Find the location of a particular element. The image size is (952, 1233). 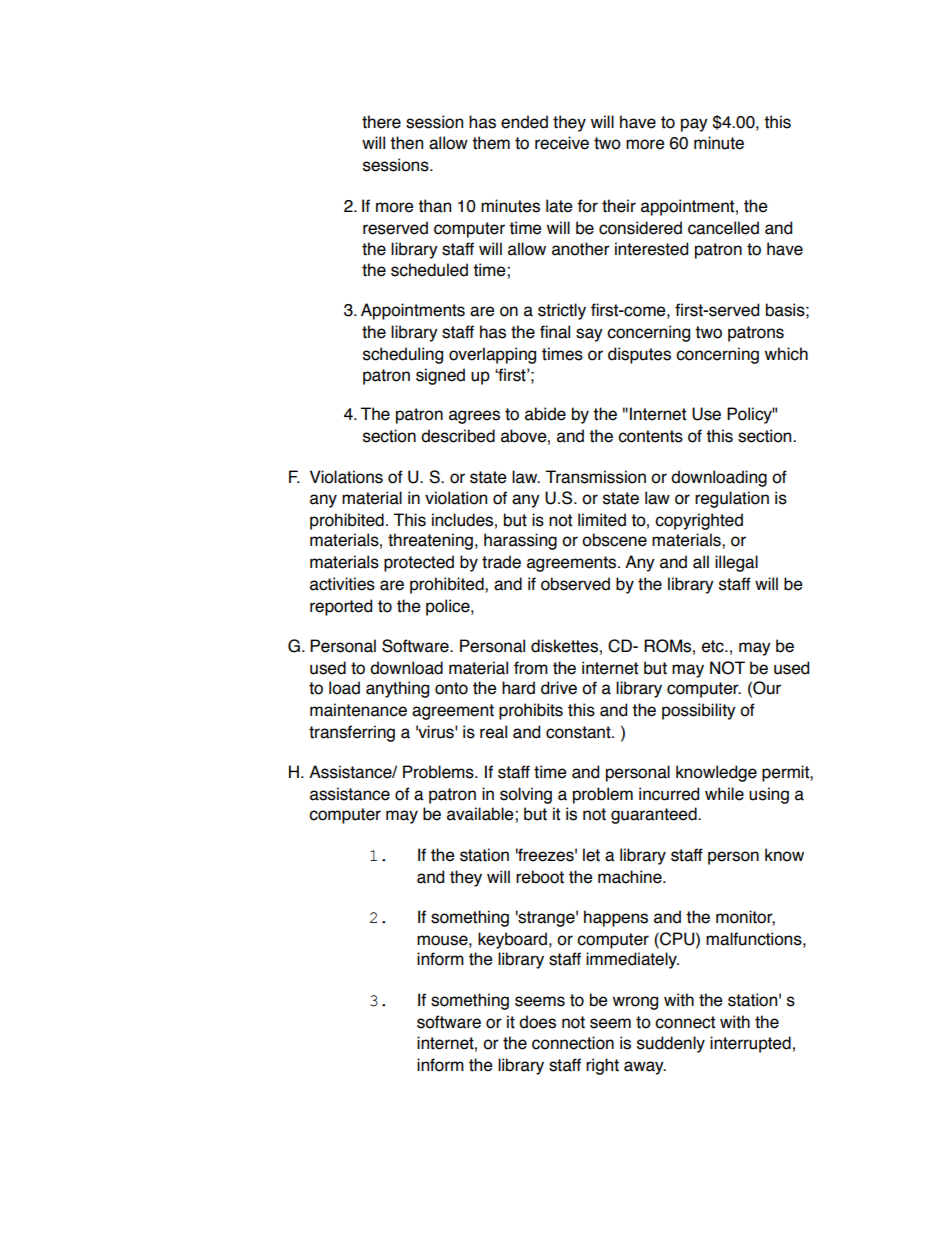

wrong is located at coordinates (635, 1003).
